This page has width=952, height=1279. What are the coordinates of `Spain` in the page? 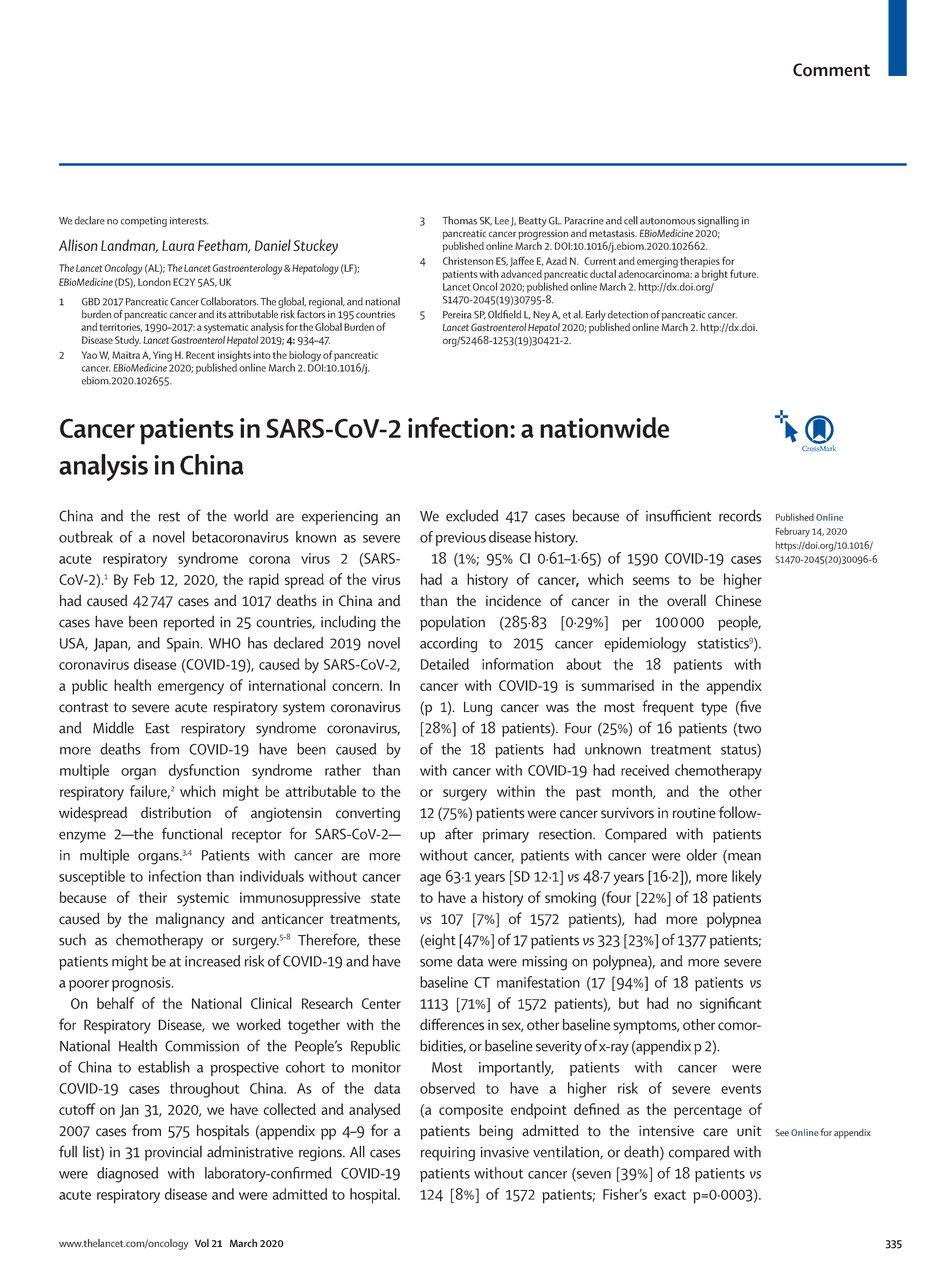 It's located at (184, 645).
